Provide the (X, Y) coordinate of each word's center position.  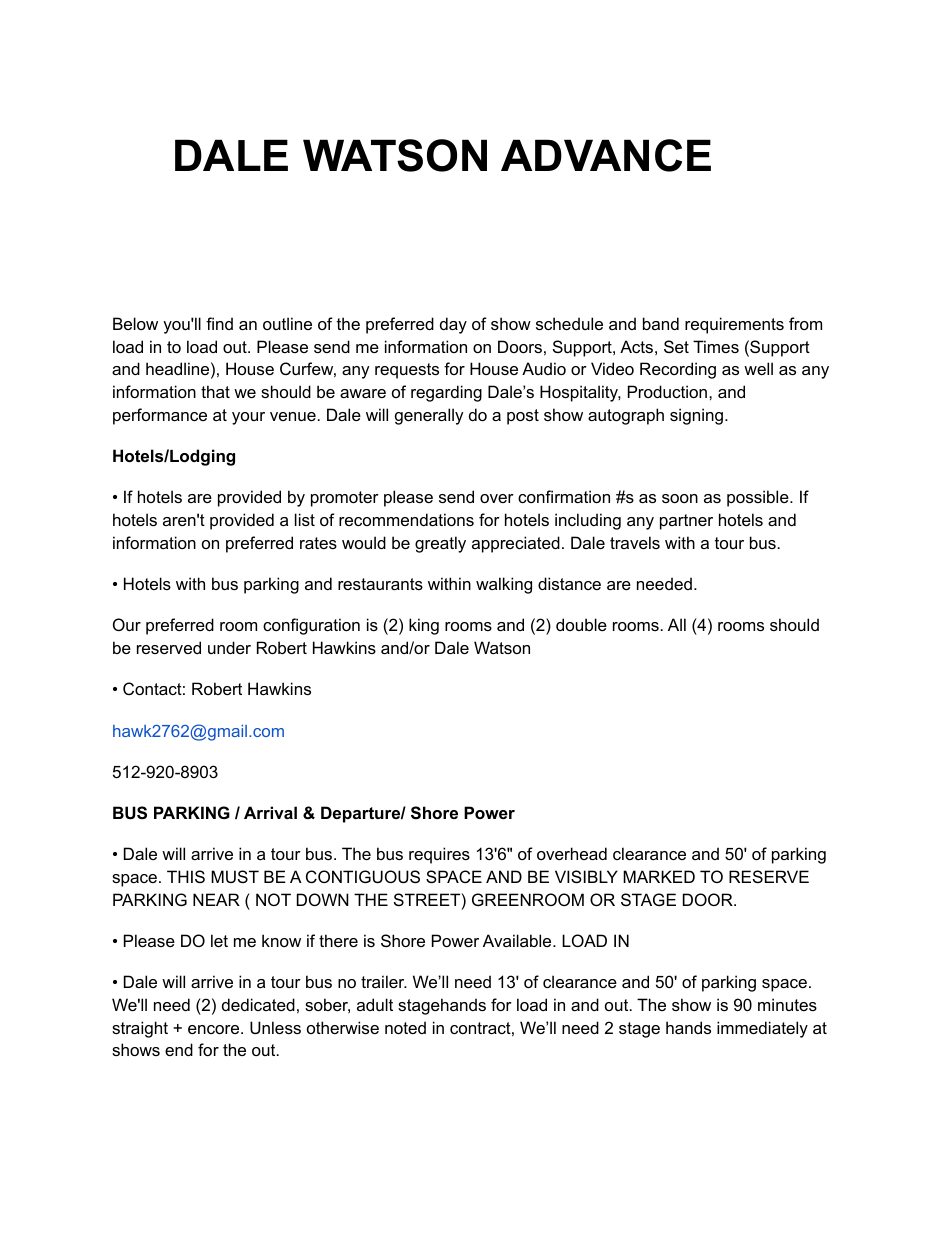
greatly (440, 544)
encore (215, 1029)
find (219, 323)
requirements (734, 325)
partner (686, 522)
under (229, 647)
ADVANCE (606, 155)
